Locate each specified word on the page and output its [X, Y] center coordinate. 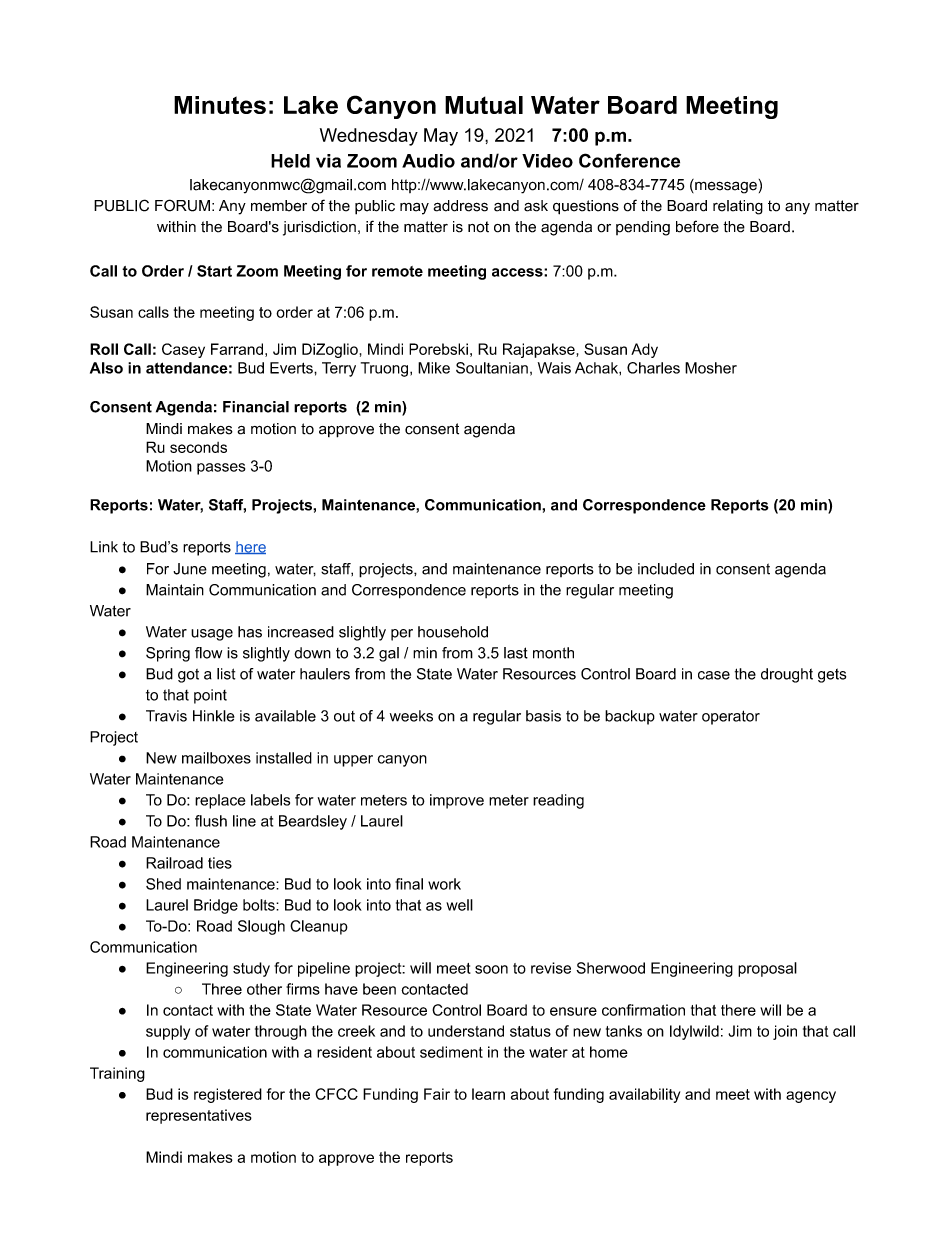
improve [457, 801]
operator [731, 717]
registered [228, 1095]
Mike [434, 368]
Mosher [711, 368]
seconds [198, 447]
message [725, 186]
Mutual [484, 105]
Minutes [220, 105]
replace [220, 801]
